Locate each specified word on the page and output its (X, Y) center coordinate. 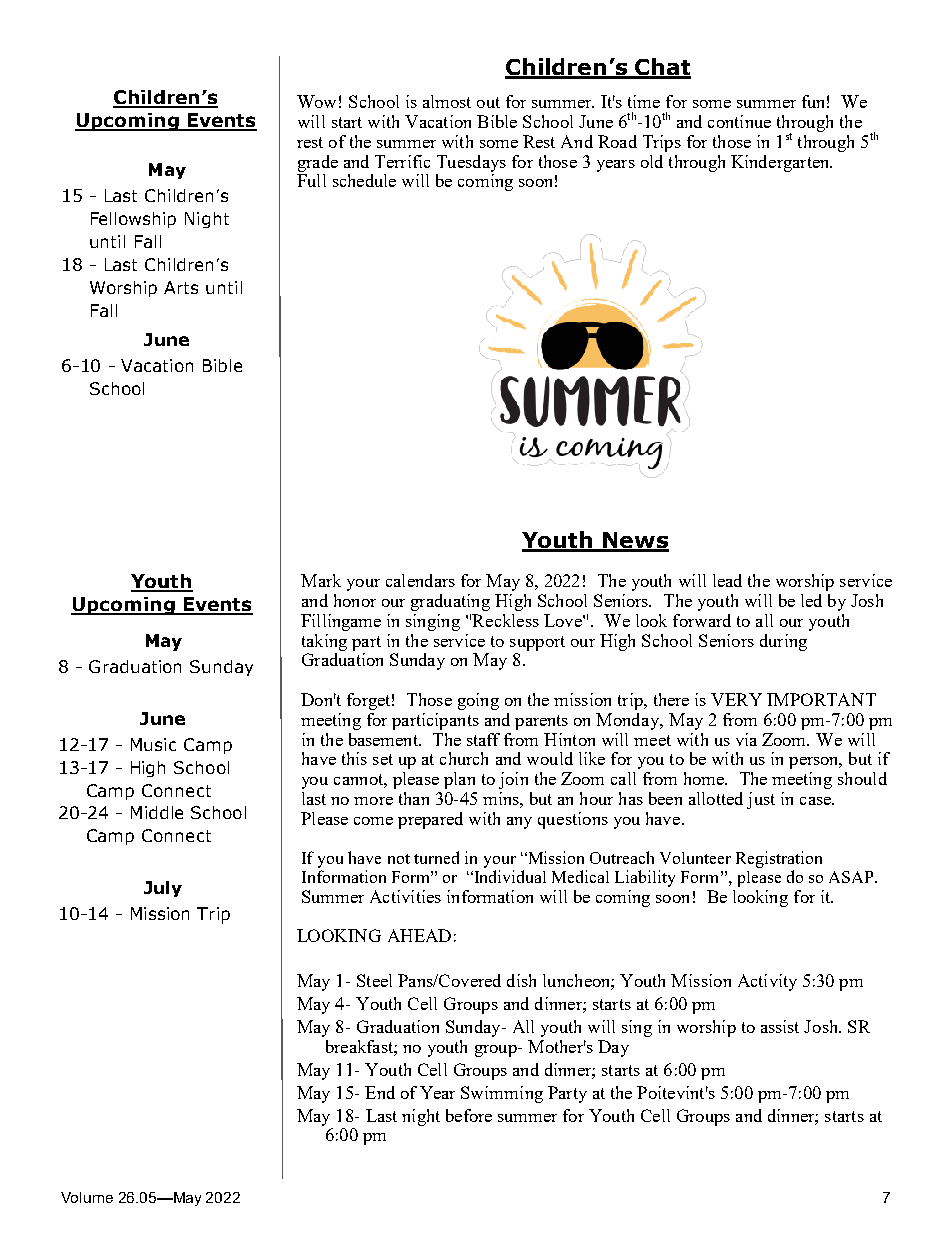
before (469, 1115)
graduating (450, 602)
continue (739, 121)
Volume (87, 1197)
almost (447, 101)
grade (318, 163)
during (783, 642)
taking (324, 642)
